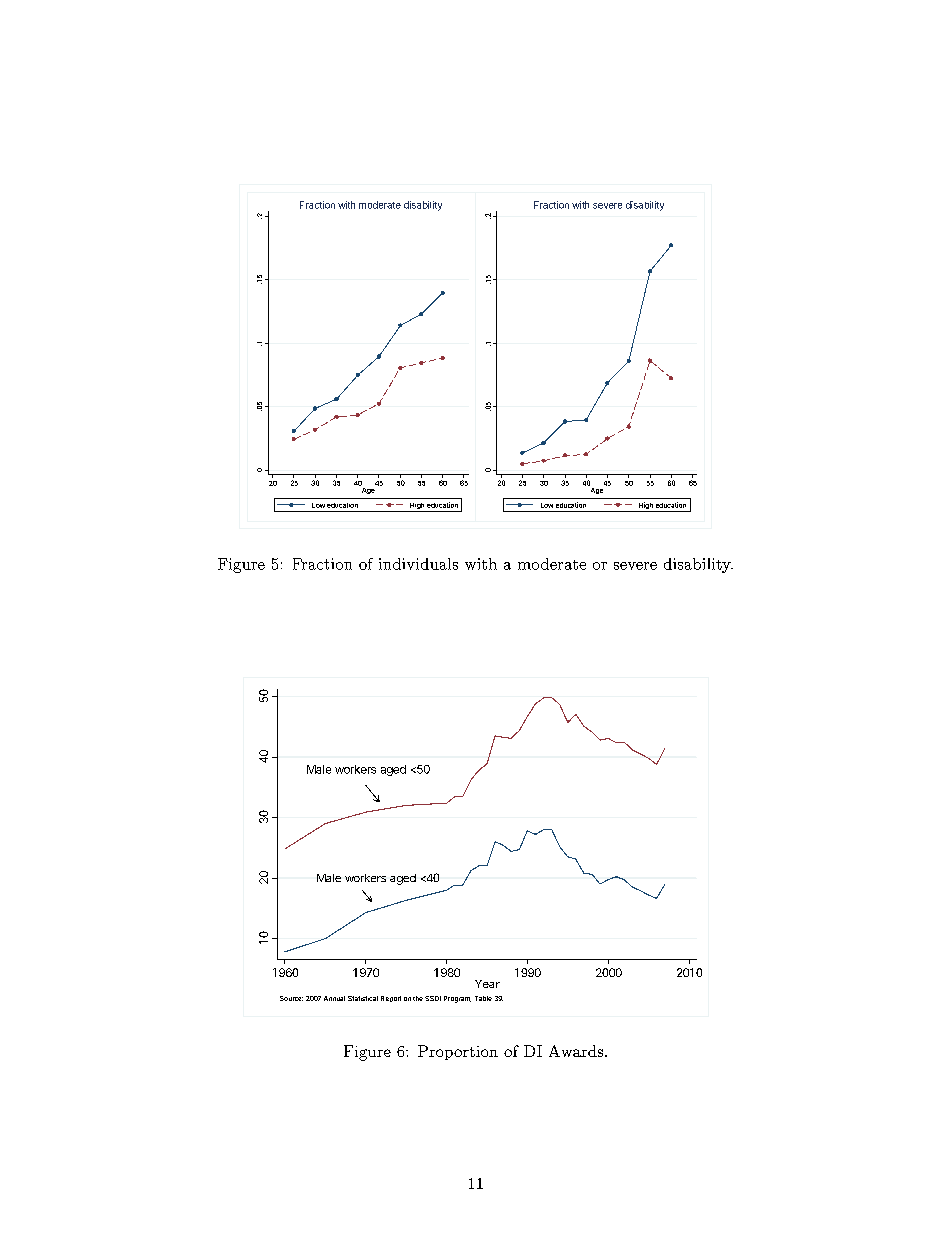  Describe the element at coordinates (363, 998) in the screenshot. I see `Statistical` at that location.
